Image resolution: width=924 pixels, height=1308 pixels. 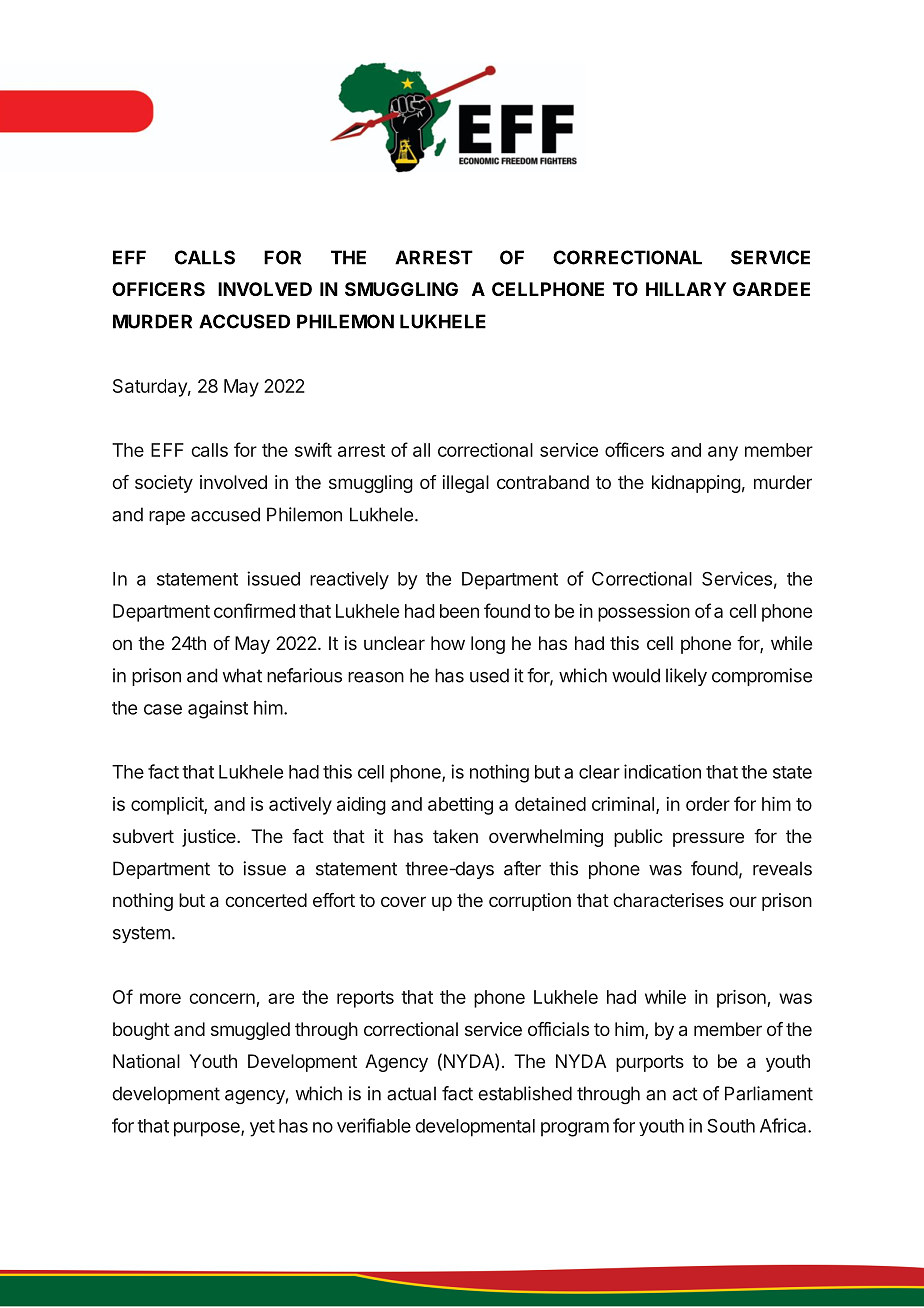 What do you see at coordinates (266, 900) in the image?
I see `concerted` at bounding box center [266, 900].
